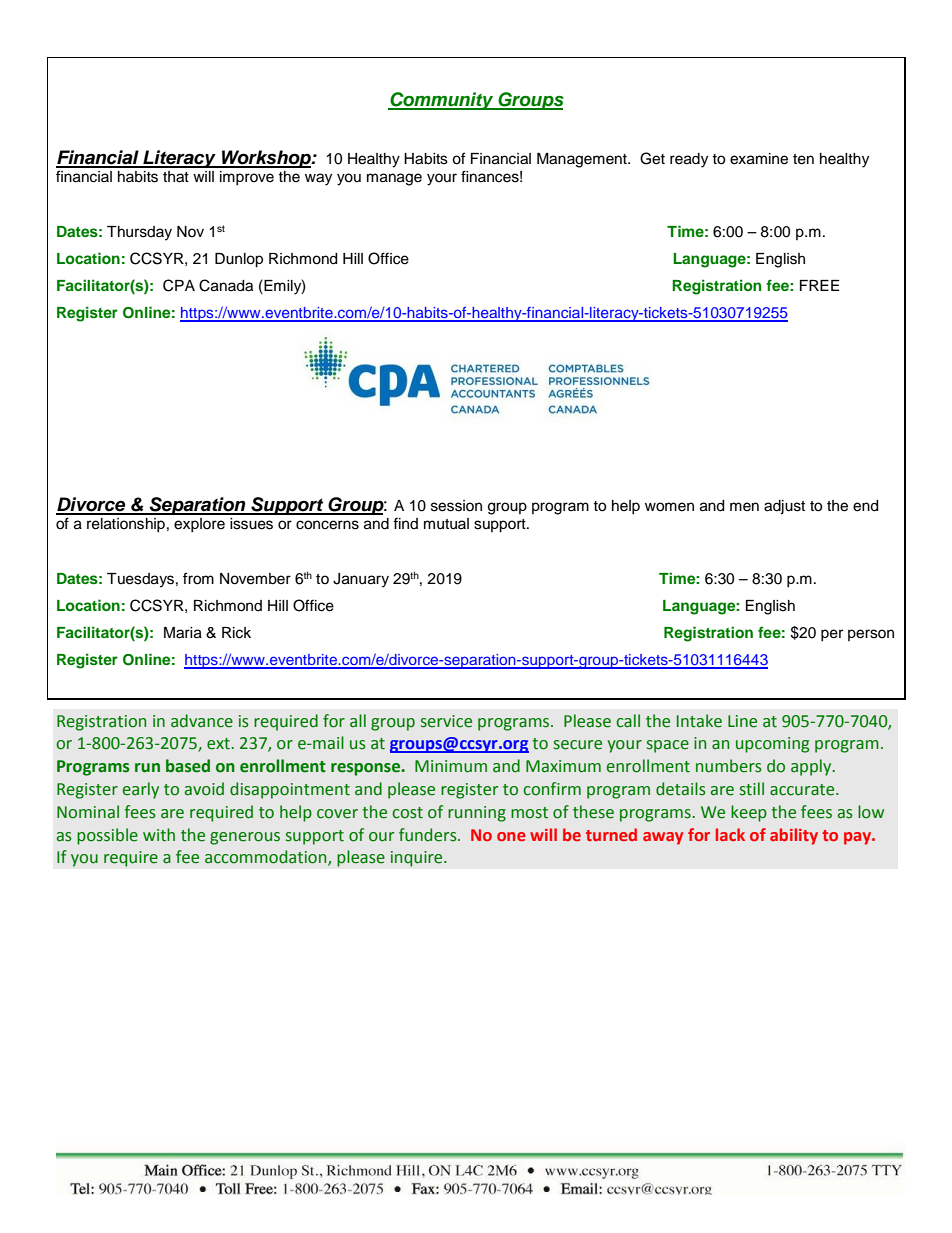 The height and width of the screenshot is (1233, 952). What do you see at coordinates (759, 159) in the screenshot?
I see `examine` at bounding box center [759, 159].
